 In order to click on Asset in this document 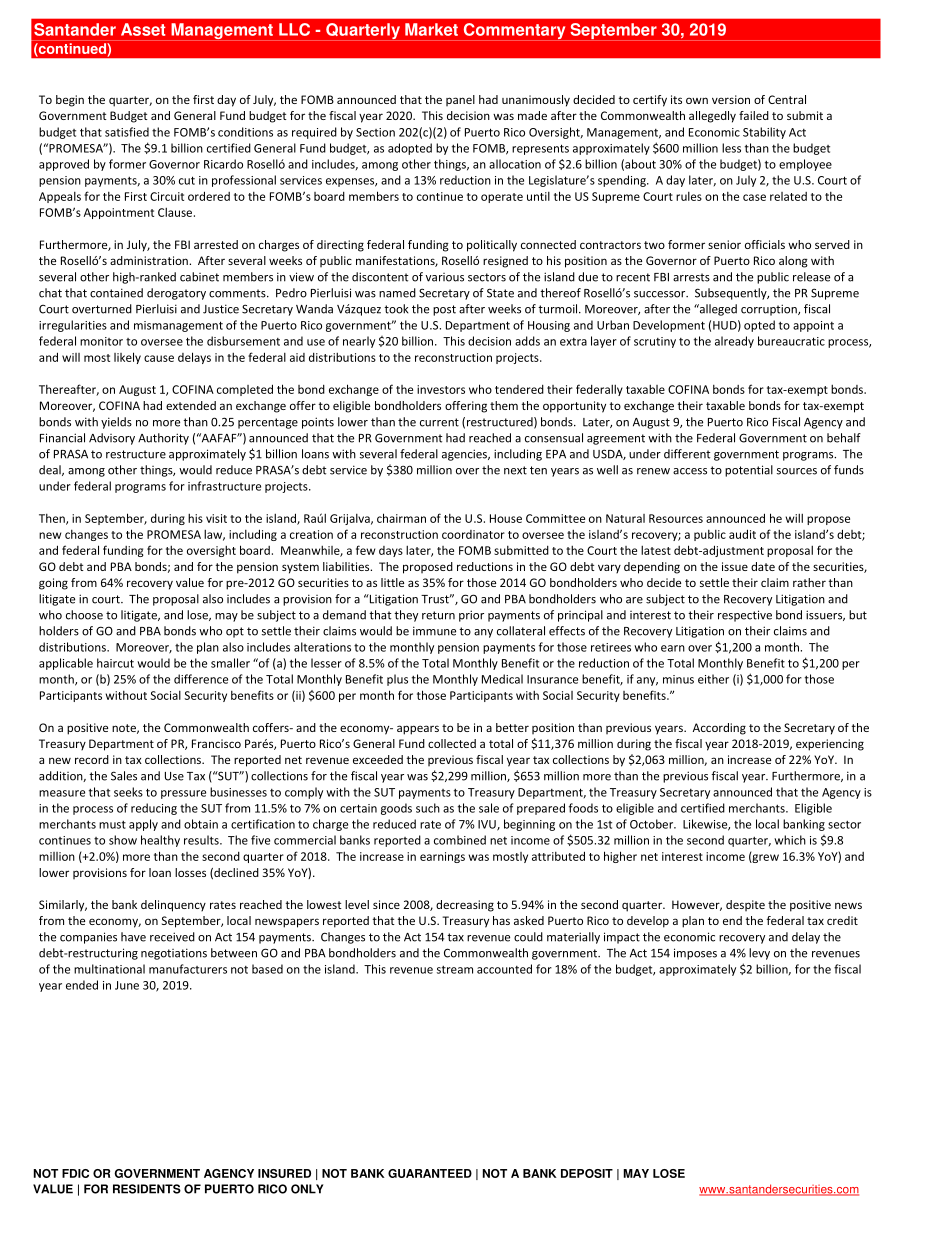, I will do `click(143, 29)`.
